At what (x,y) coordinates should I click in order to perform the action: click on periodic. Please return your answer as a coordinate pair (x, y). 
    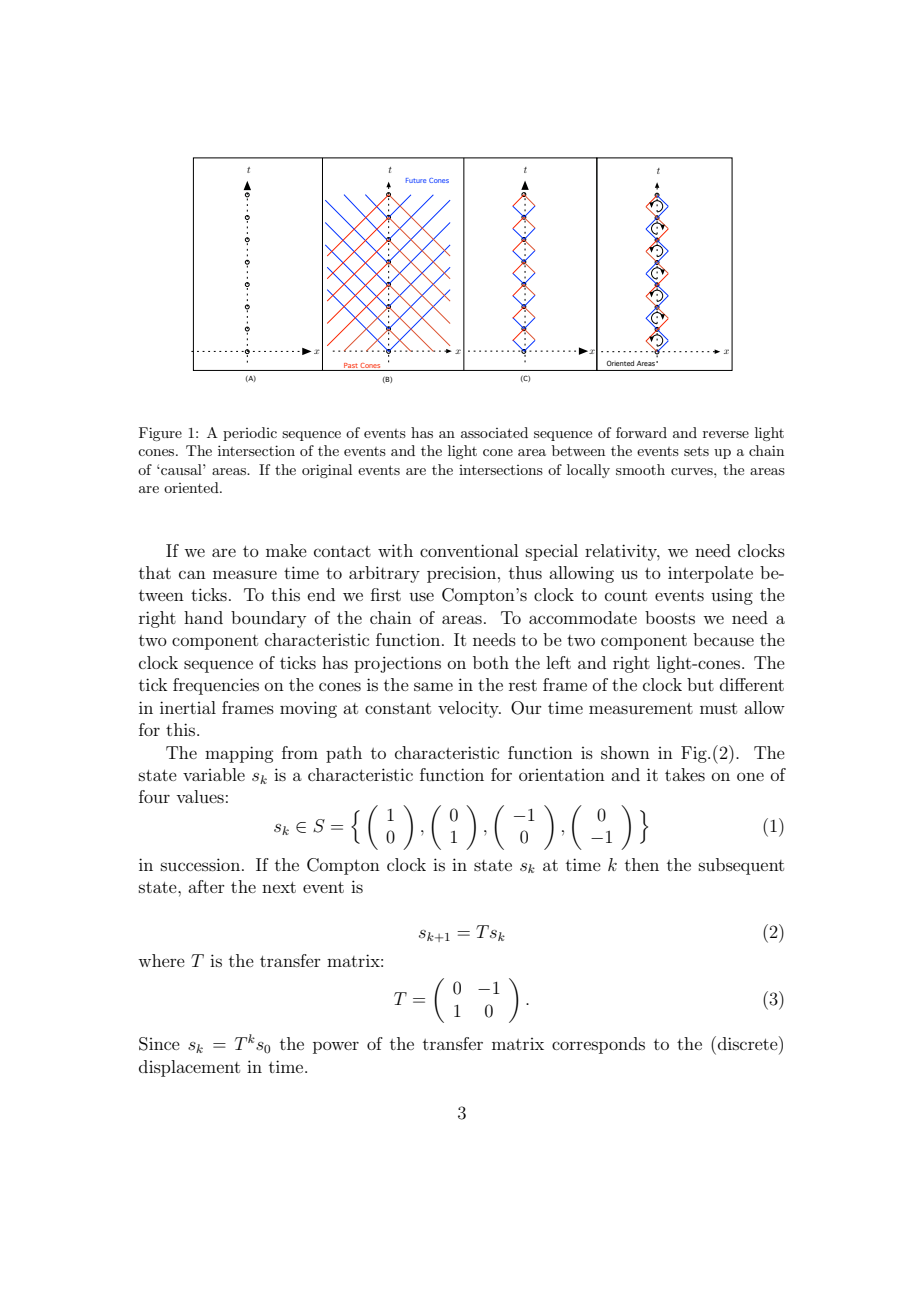
    Looking at the image, I should click on (250, 434).
